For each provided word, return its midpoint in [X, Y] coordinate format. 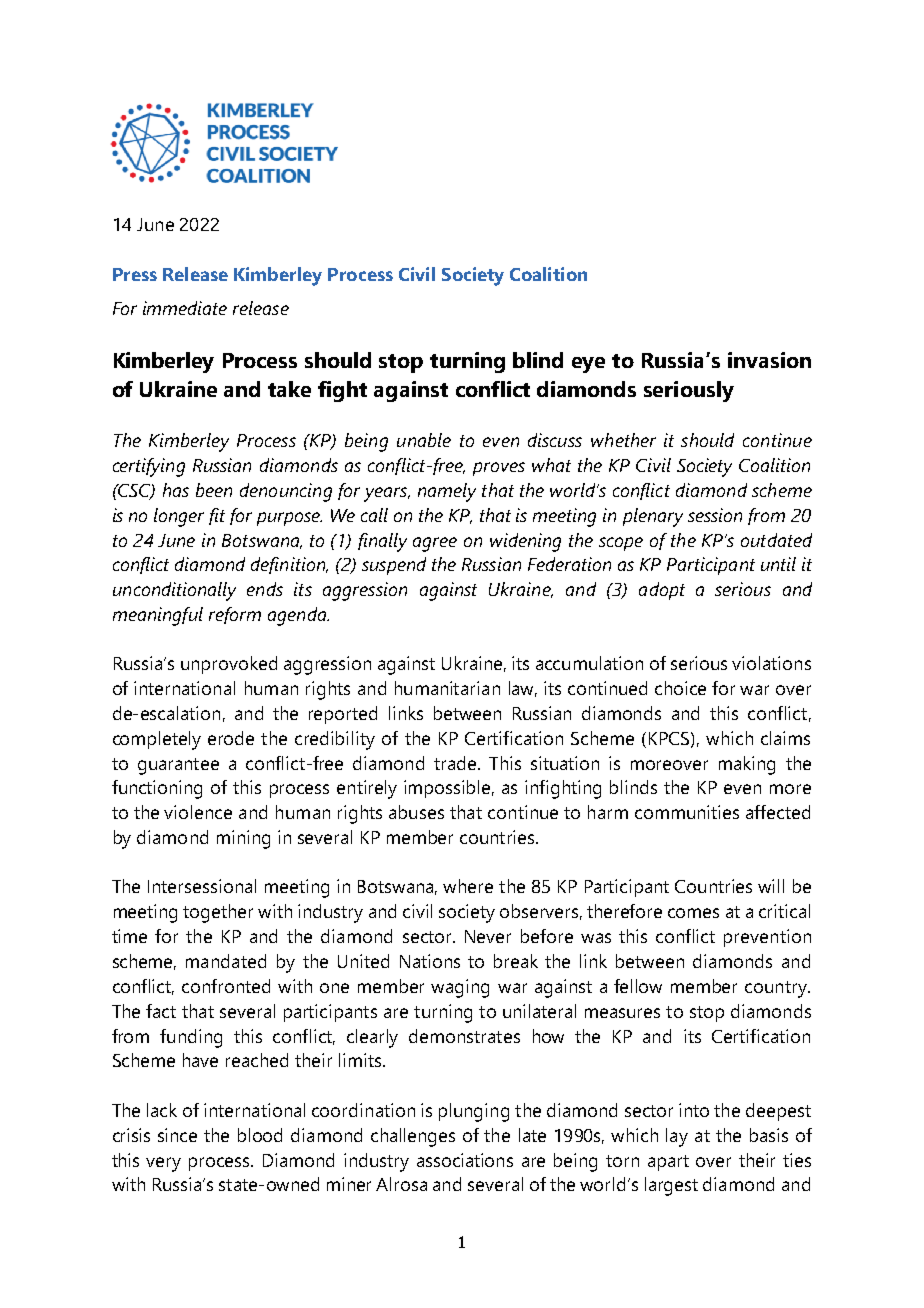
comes [693, 913]
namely [447, 492]
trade [456, 763]
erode [231, 738]
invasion [769, 360]
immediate [185, 308]
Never [488, 936]
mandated [226, 961]
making [747, 765]
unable [424, 440]
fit [217, 516]
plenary [653, 517]
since [177, 1135]
